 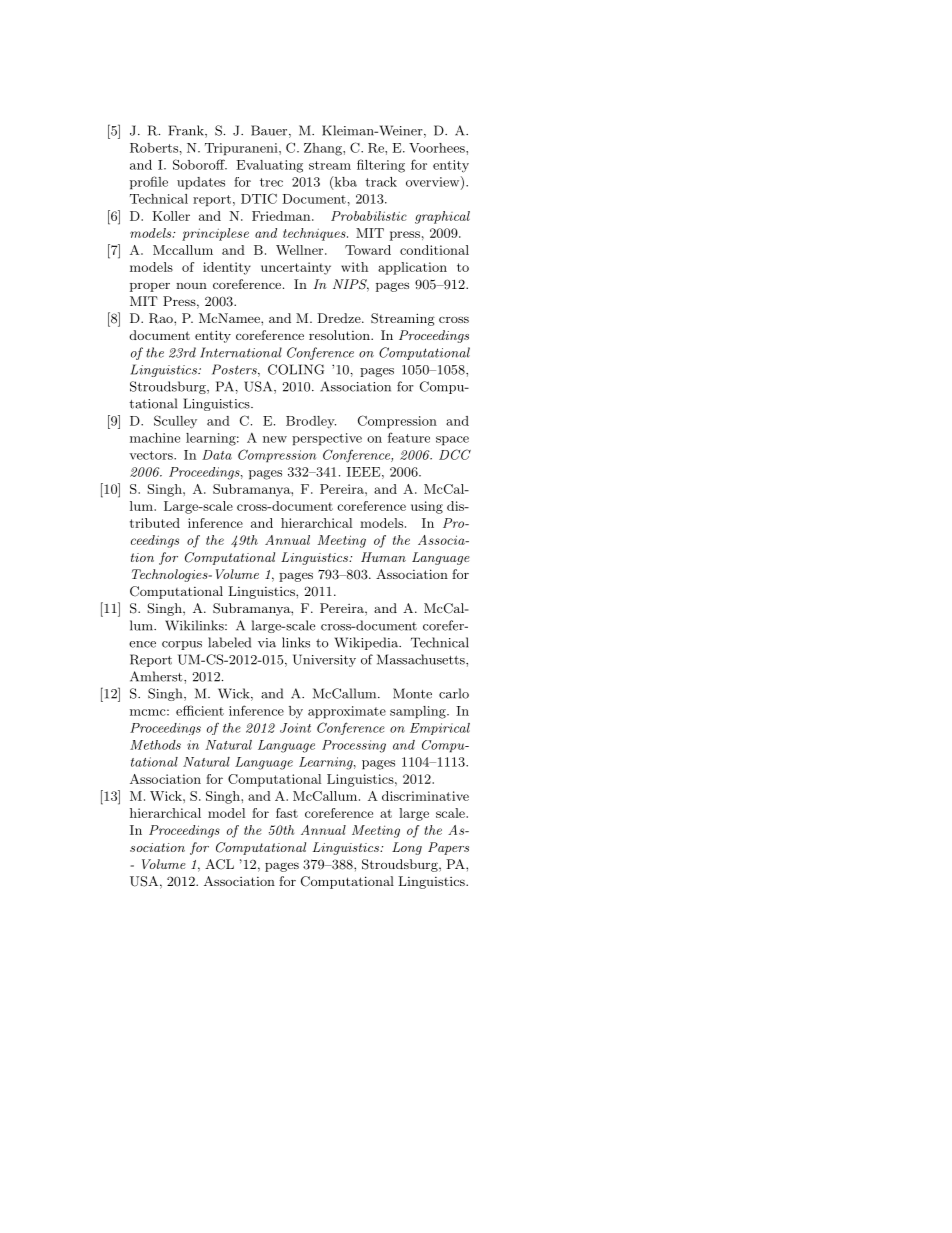 I want to click on ACL, so click(x=219, y=864).
